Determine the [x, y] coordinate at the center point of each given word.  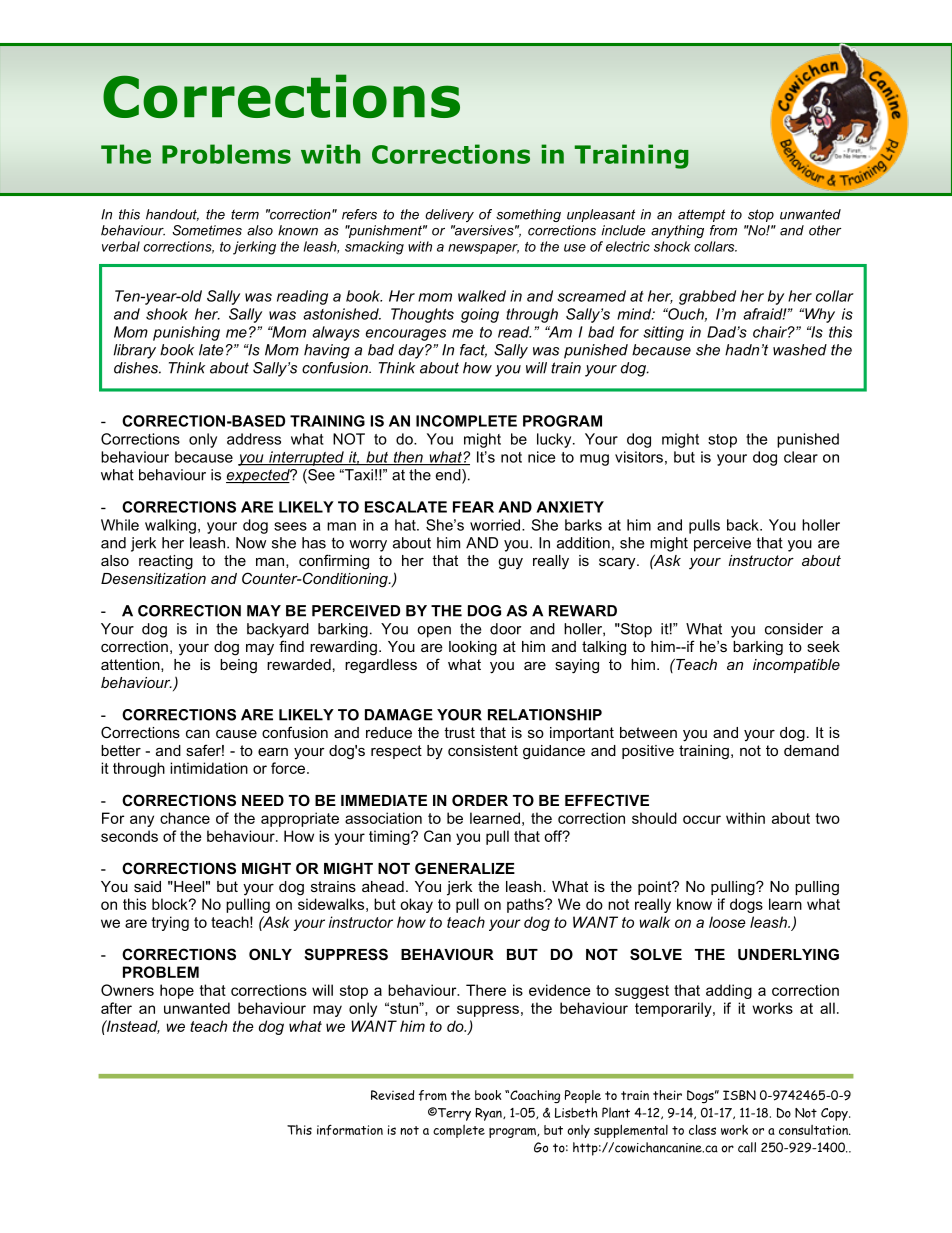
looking [473, 648]
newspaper [483, 249]
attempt [701, 215]
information [350, 1130]
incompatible [796, 666]
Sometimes [207, 230]
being [238, 666]
